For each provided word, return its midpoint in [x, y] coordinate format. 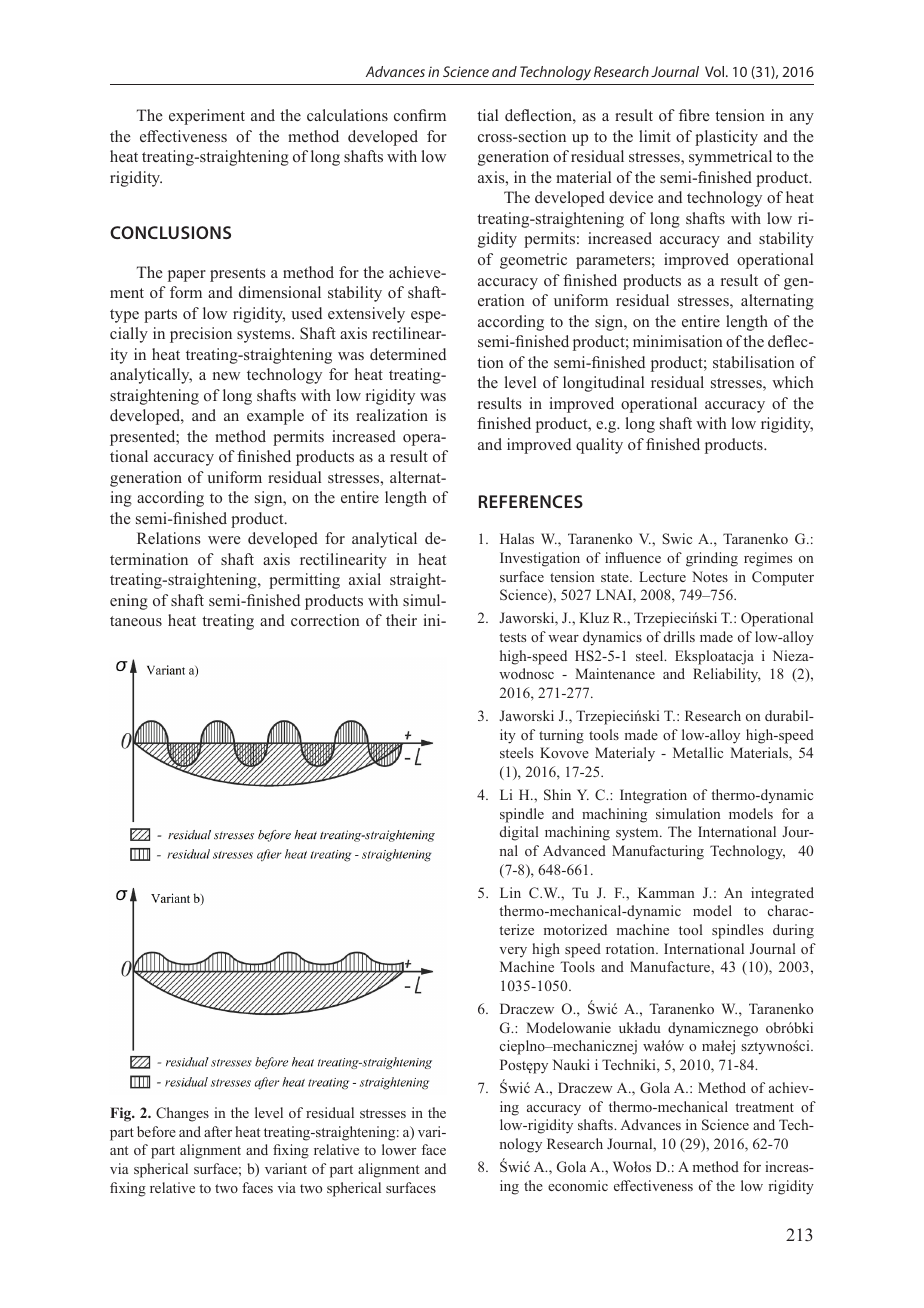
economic [578, 1185]
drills [679, 636]
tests [512, 637]
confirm [420, 115]
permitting [304, 581]
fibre [694, 115]
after [218, 1131]
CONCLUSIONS [170, 232]
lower [399, 1149]
